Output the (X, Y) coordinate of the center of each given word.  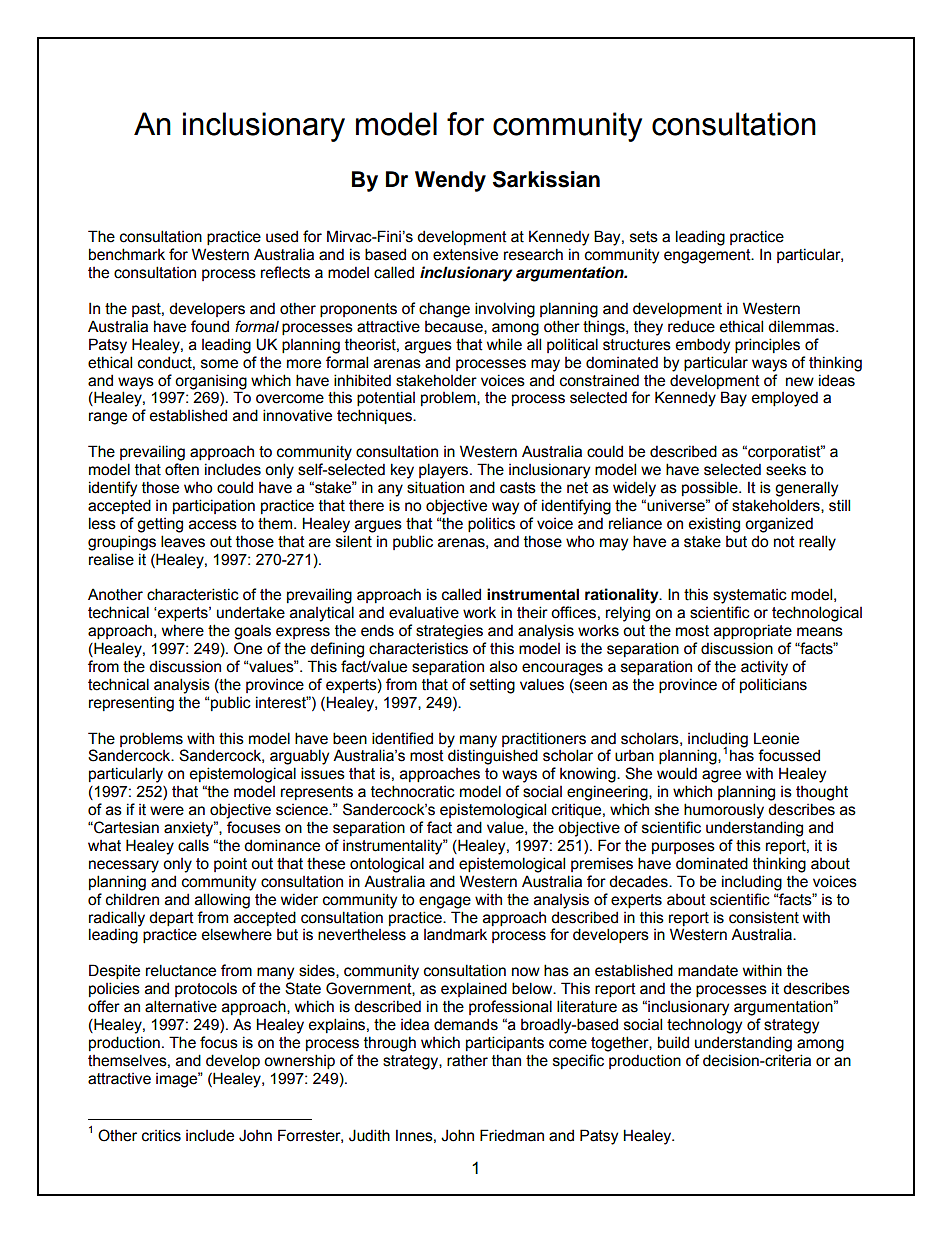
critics (161, 1135)
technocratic (413, 791)
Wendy (450, 181)
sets (644, 237)
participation (214, 506)
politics (491, 524)
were (167, 811)
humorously (724, 811)
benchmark (127, 254)
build (673, 1042)
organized (779, 525)
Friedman (512, 1135)
